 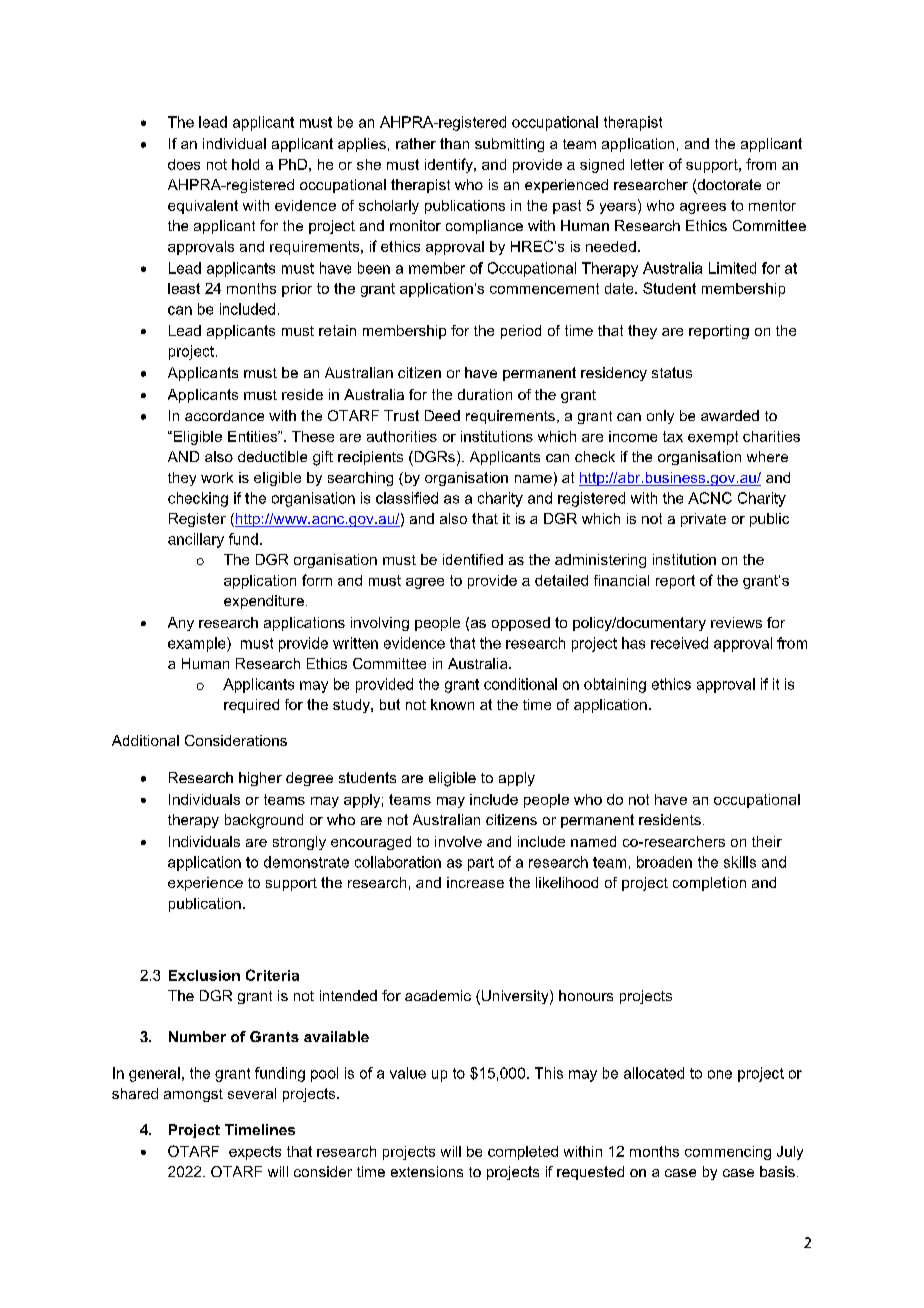 What do you see at coordinates (679, 643) in the document?
I see `received` at bounding box center [679, 643].
